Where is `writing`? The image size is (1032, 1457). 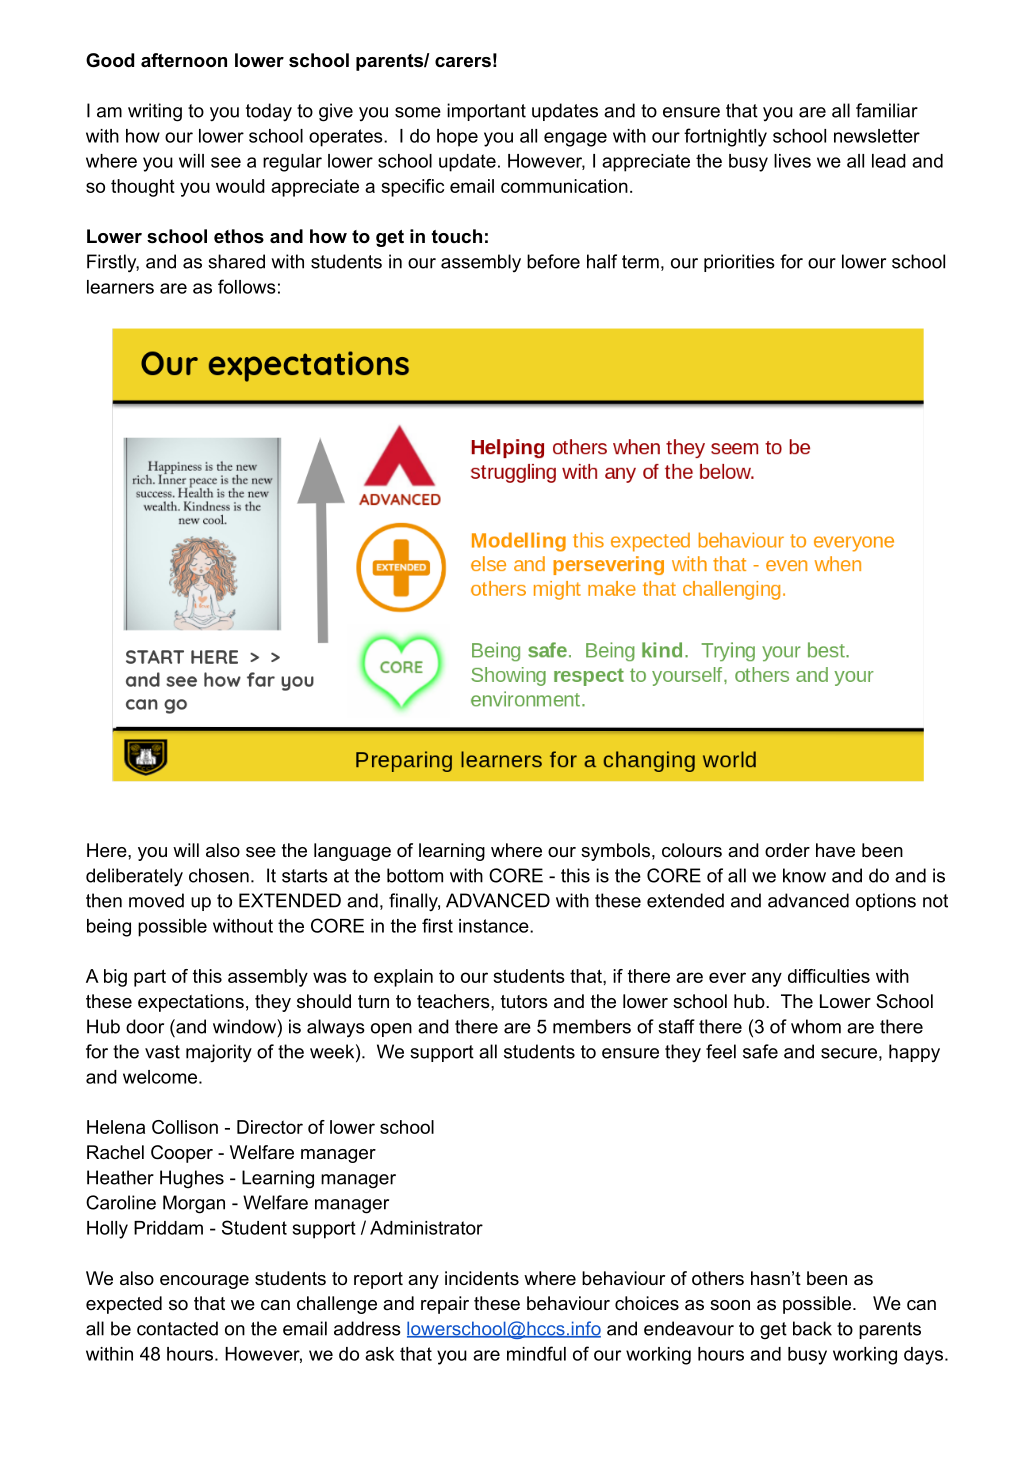 writing is located at coordinates (155, 112).
